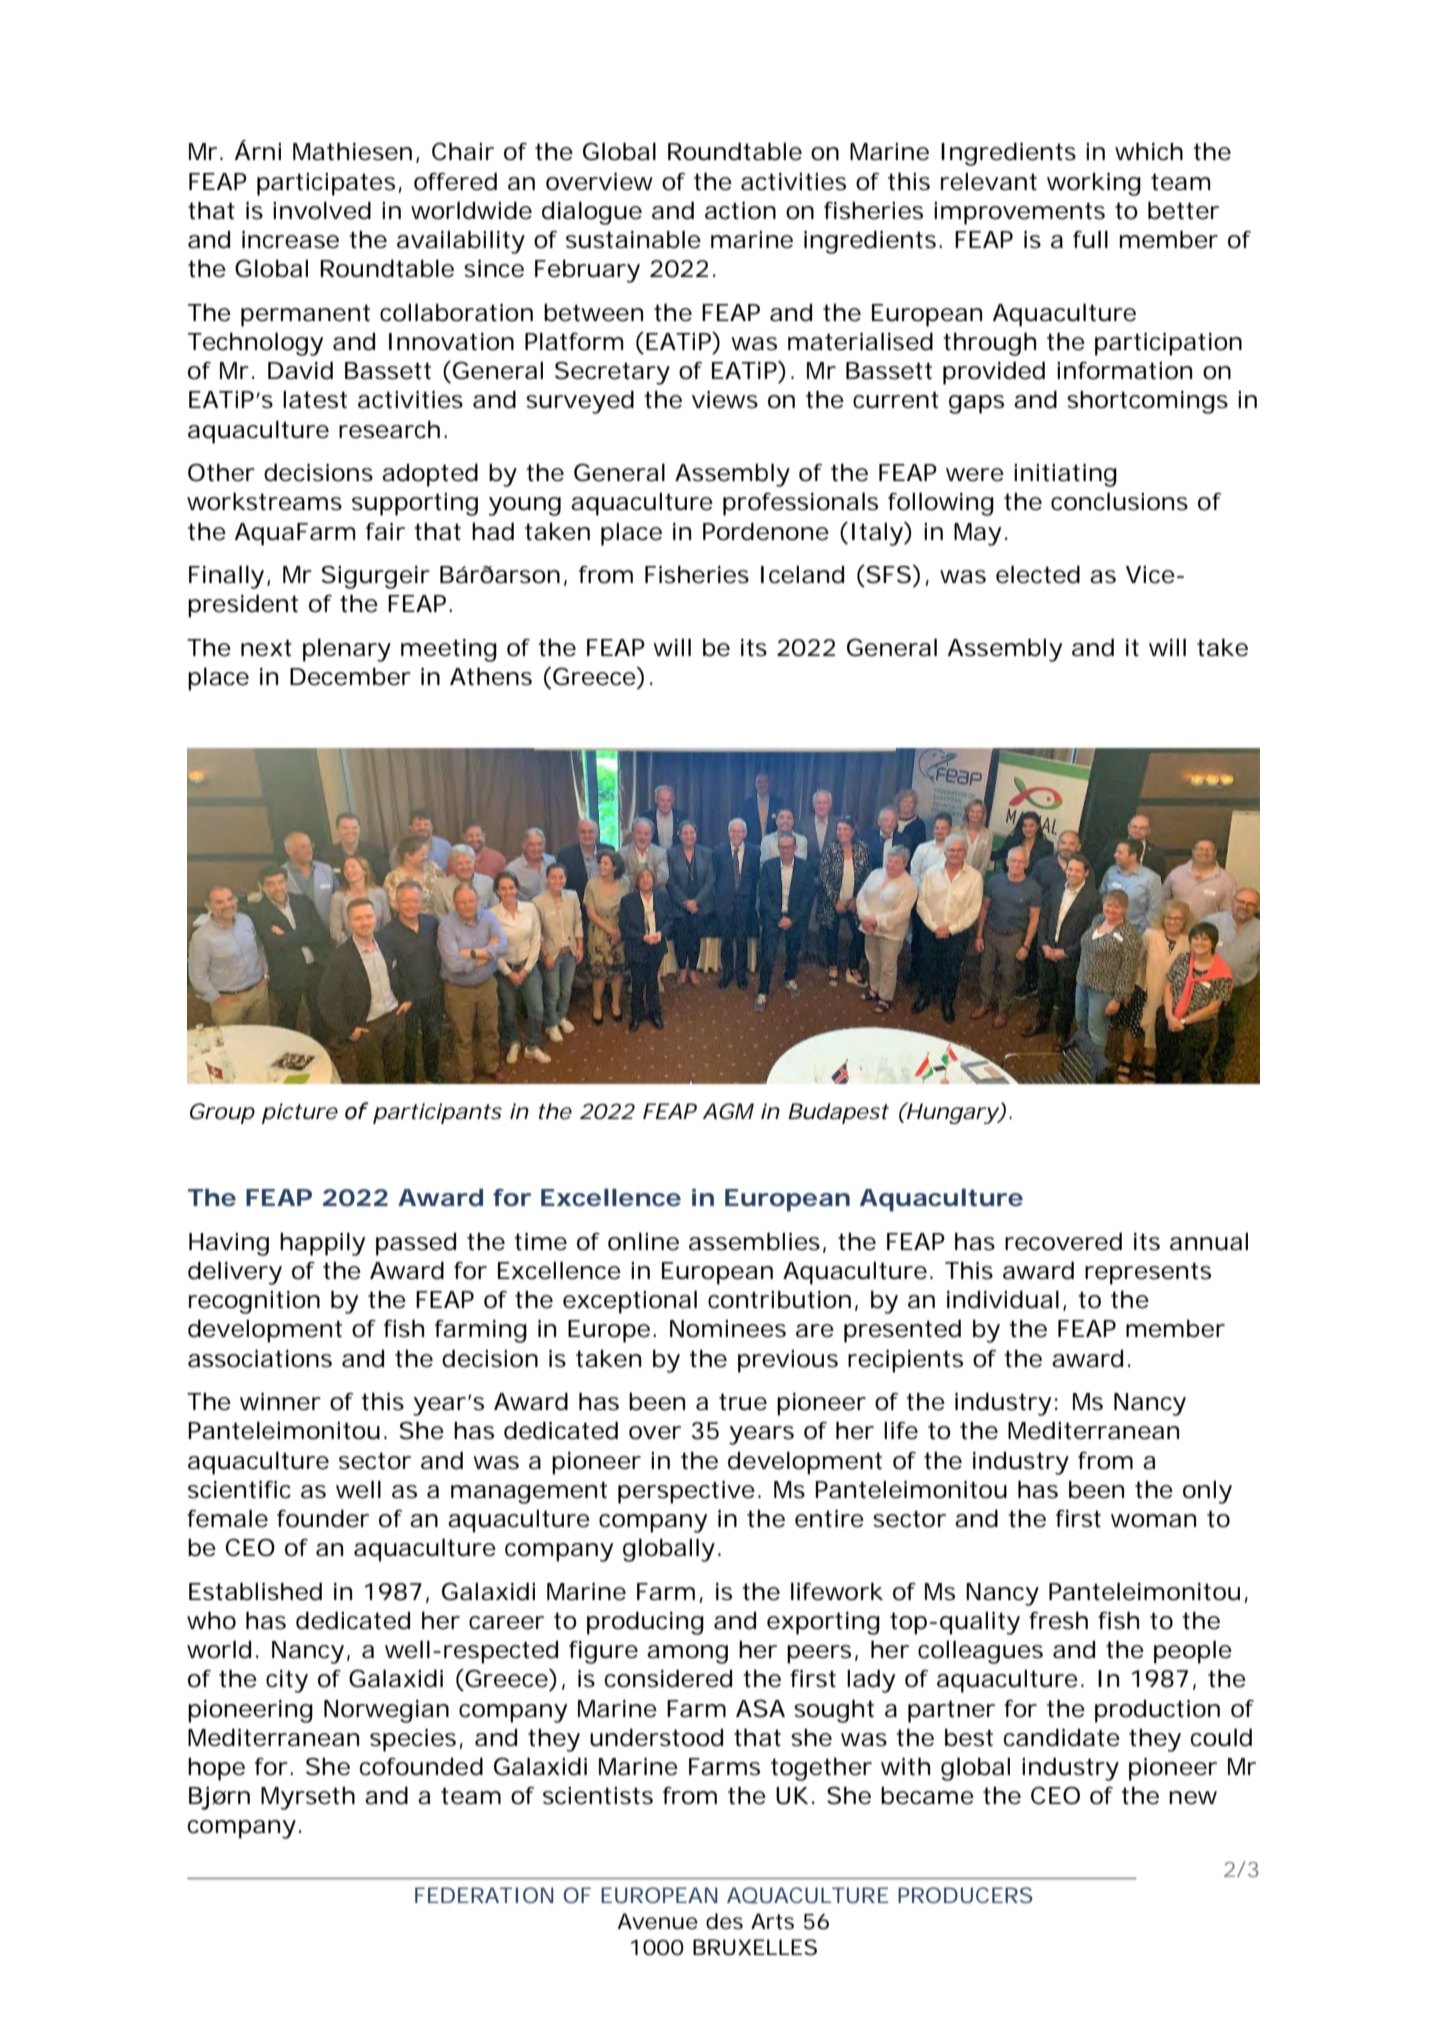 The image size is (1430, 2022). What do you see at coordinates (1153, 1521) in the document?
I see `woman` at bounding box center [1153, 1521].
